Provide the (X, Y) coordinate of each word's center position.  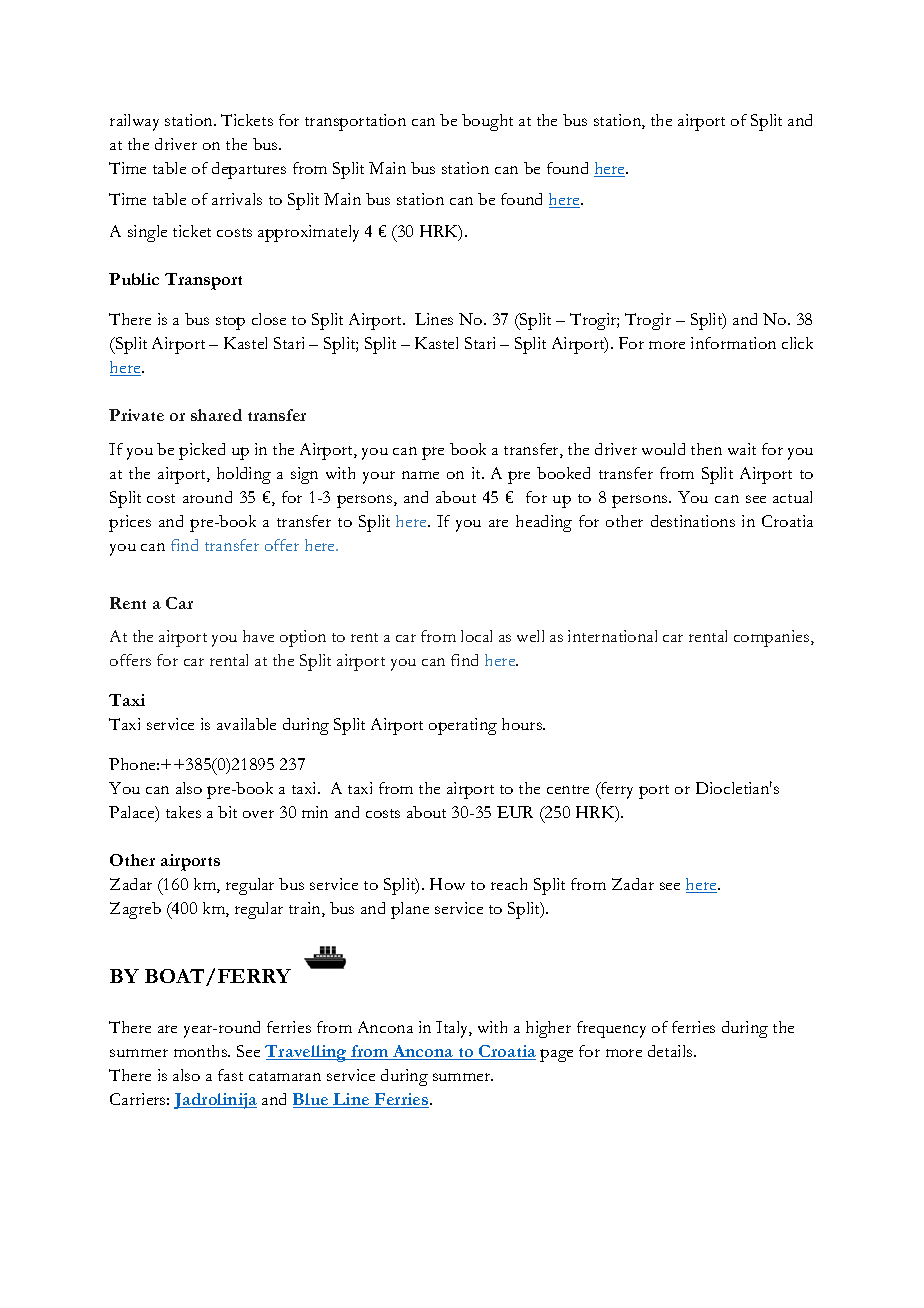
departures (249, 170)
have (258, 636)
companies (773, 638)
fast (230, 1075)
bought (487, 122)
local (476, 636)
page (556, 1055)
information (733, 343)
